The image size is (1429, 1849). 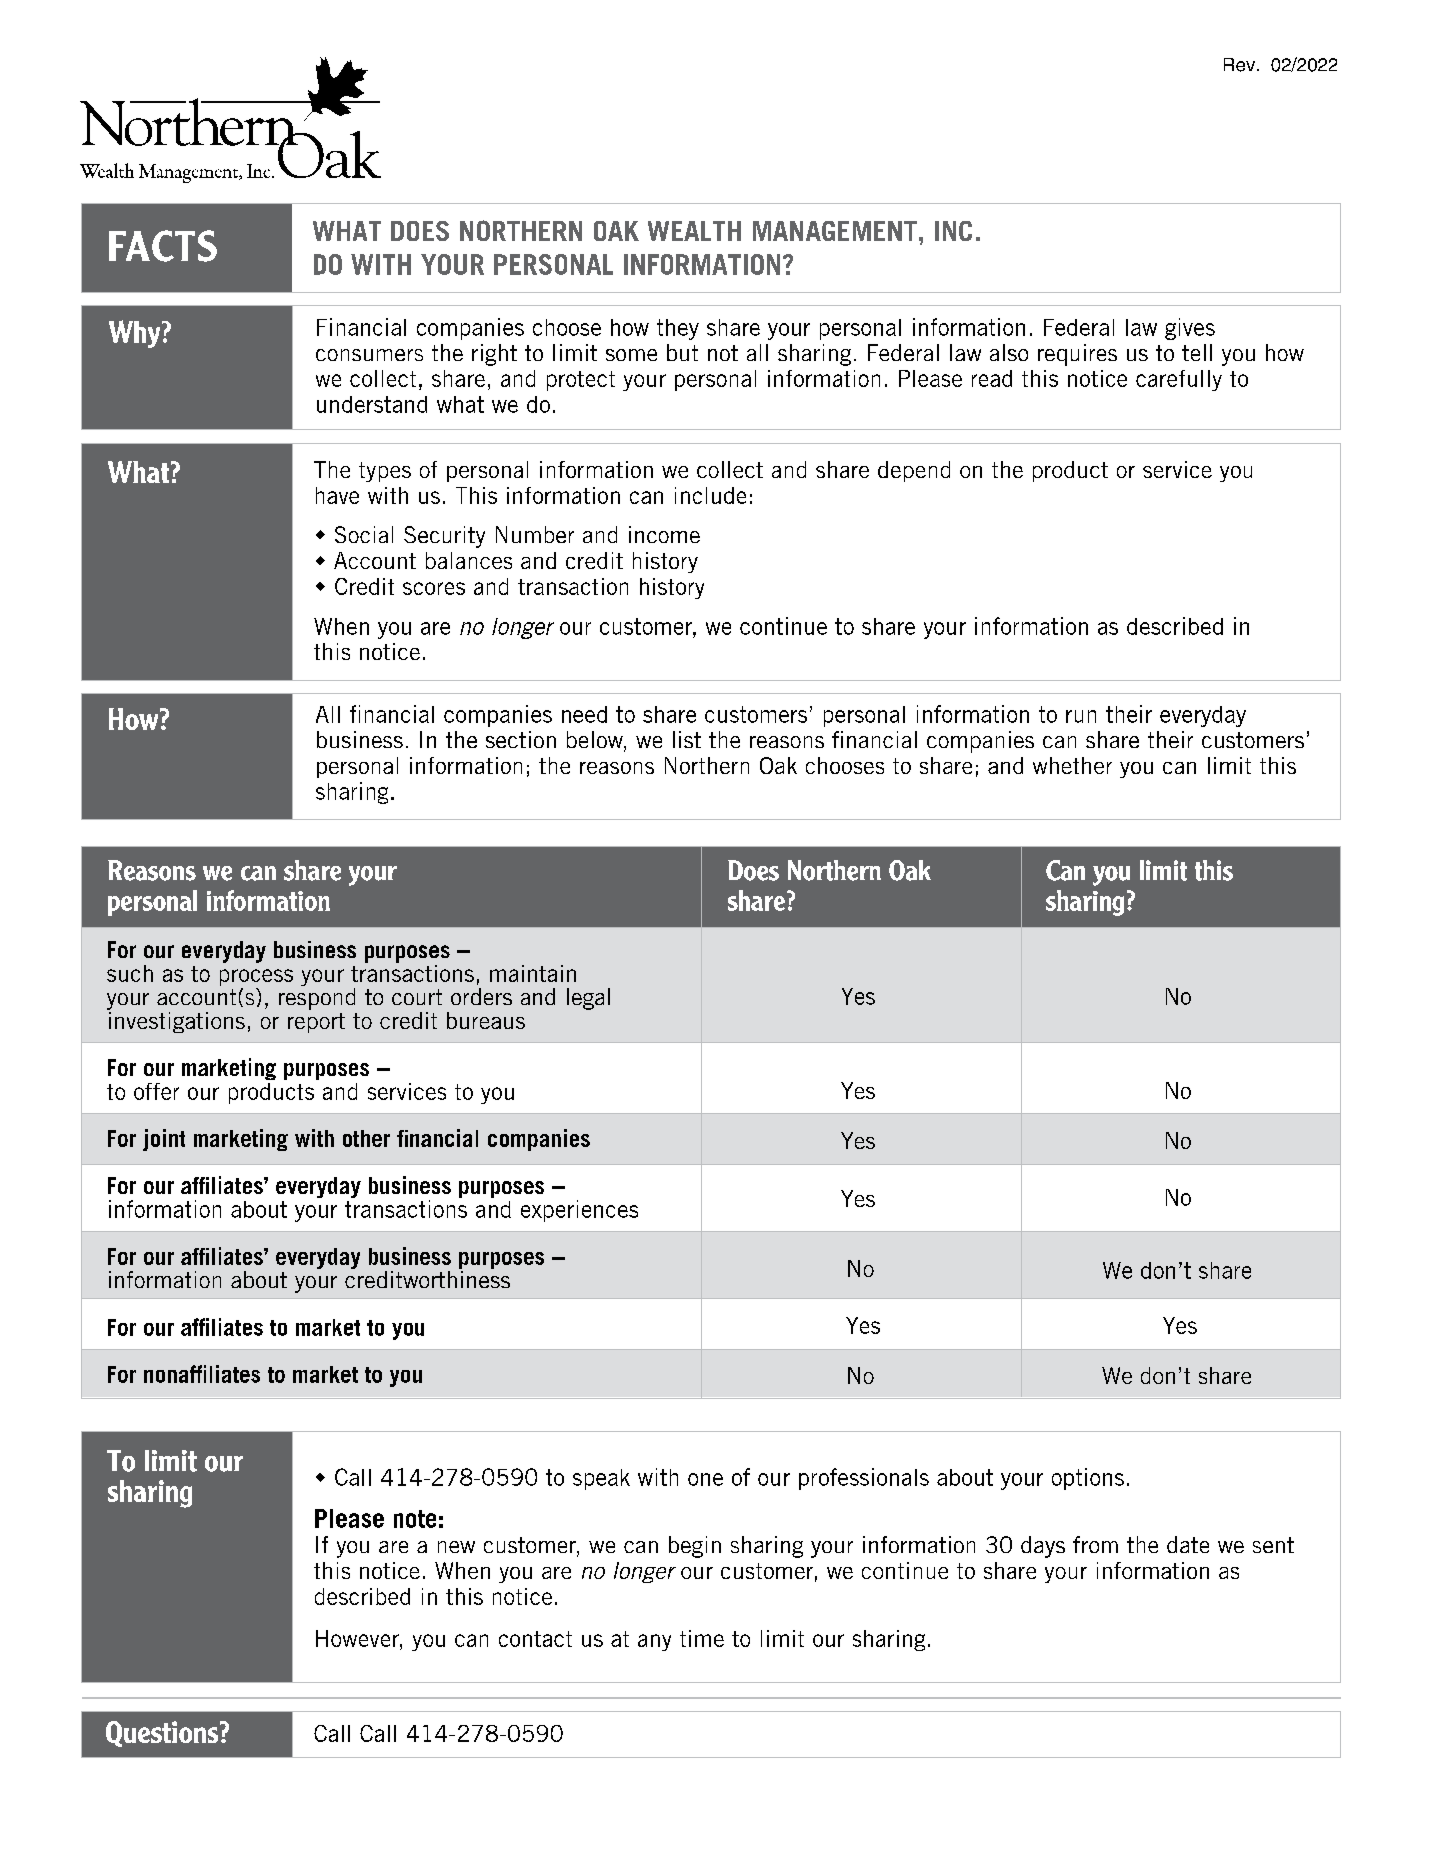 What do you see at coordinates (694, 231) in the page?
I see `WEALTH` at bounding box center [694, 231].
